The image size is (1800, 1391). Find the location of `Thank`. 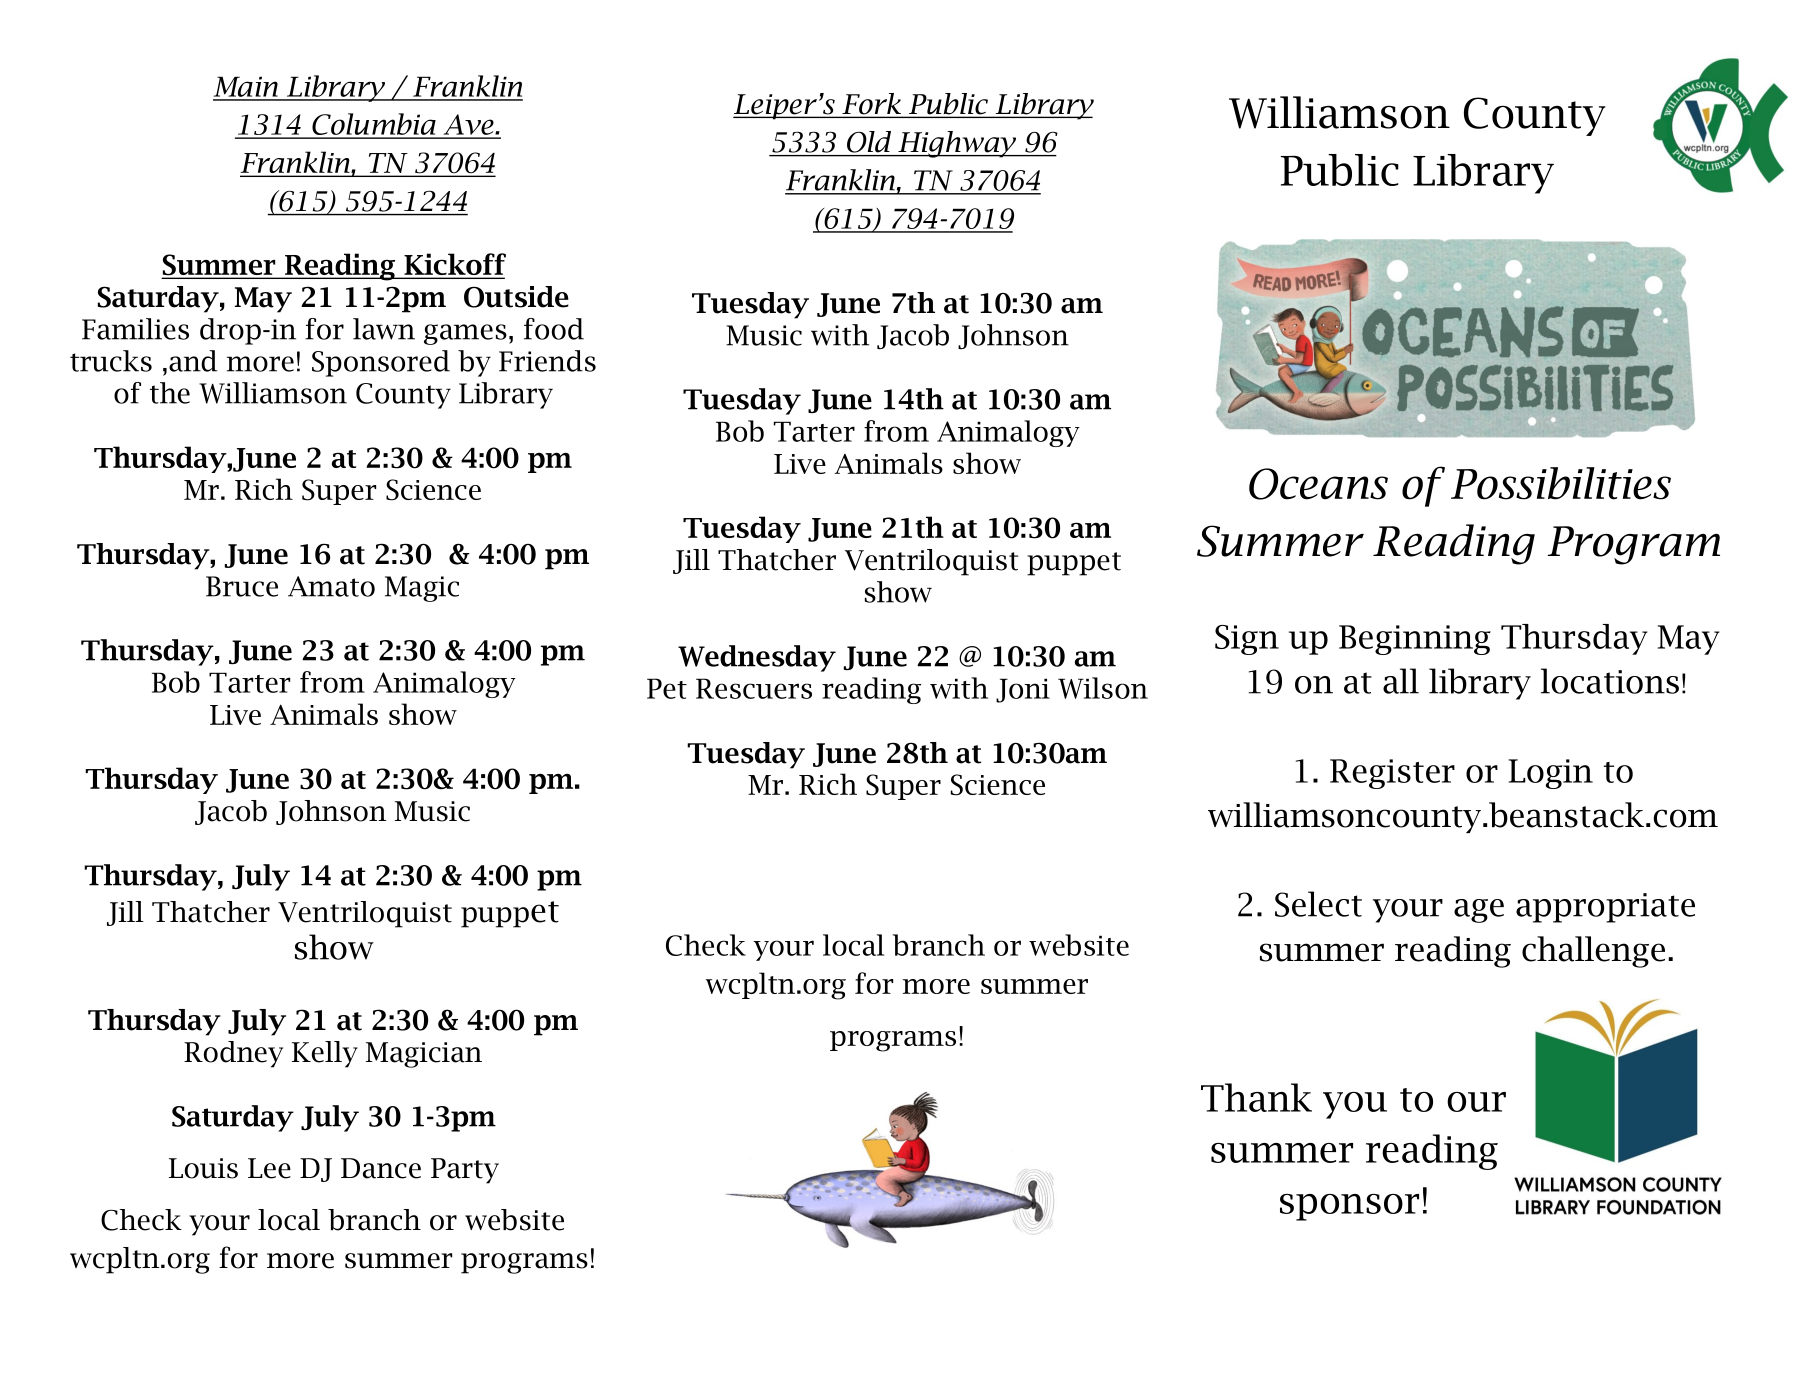

Thank is located at coordinates (1256, 1097).
